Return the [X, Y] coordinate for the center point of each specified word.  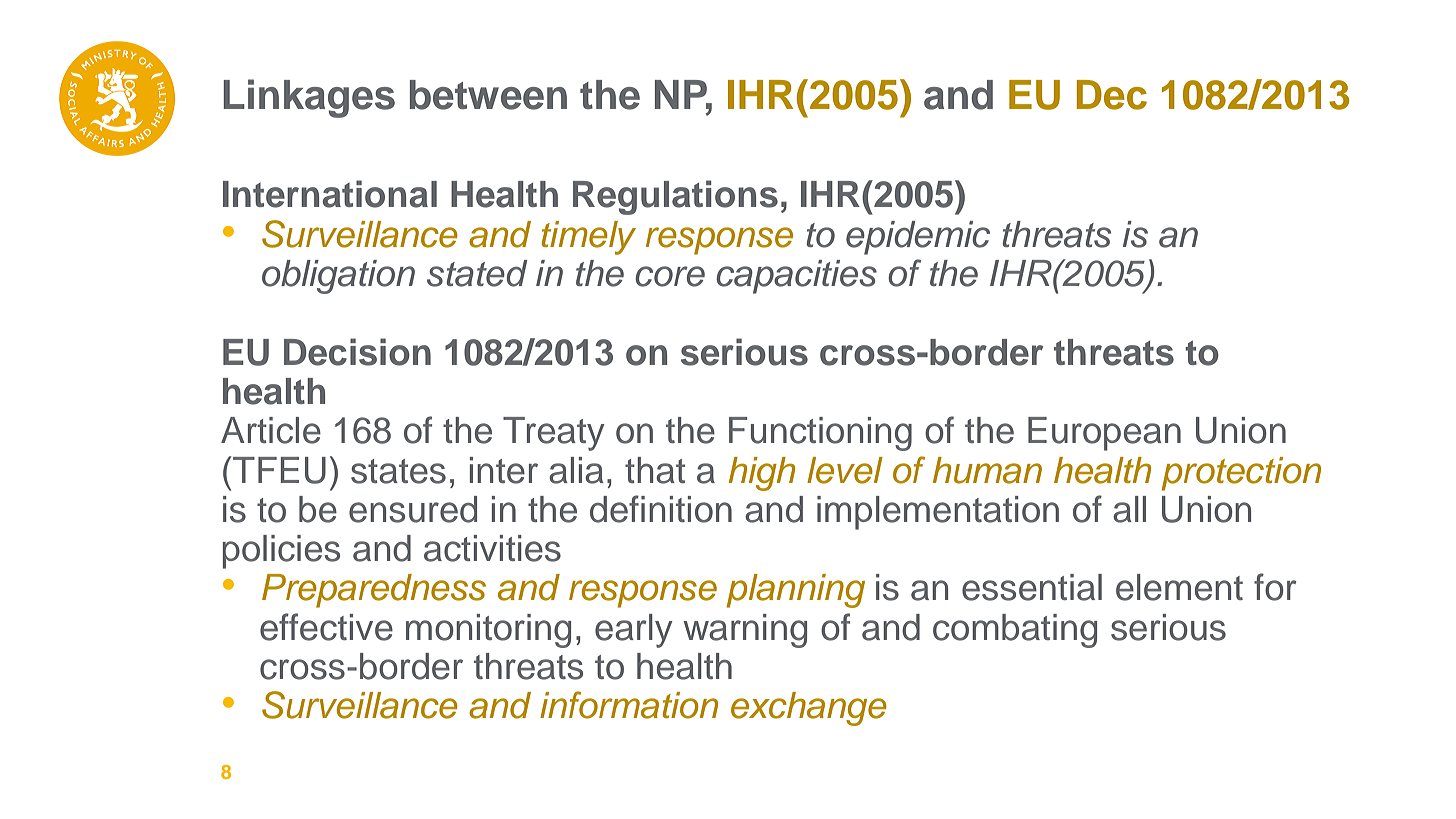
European [1104, 434]
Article [271, 430]
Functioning [820, 434]
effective [326, 627]
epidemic [918, 238]
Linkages [309, 98]
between [488, 95]
